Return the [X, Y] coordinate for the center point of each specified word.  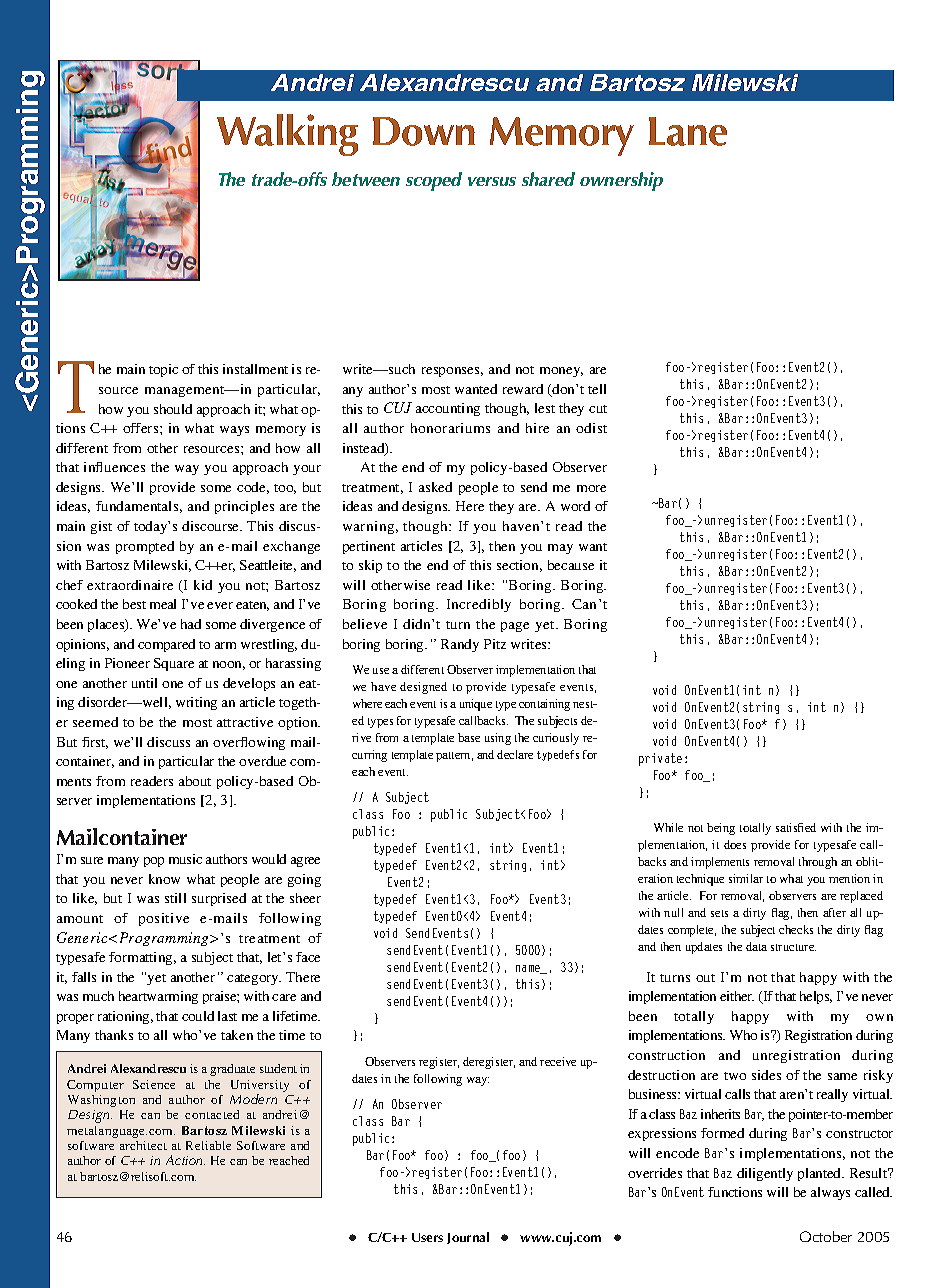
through [818, 863]
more [591, 488]
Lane [688, 131]
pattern [454, 757]
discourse [212, 526]
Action [185, 1160]
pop [154, 862]
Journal [468, 1238]
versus [492, 181]
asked [435, 487]
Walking [287, 135]
